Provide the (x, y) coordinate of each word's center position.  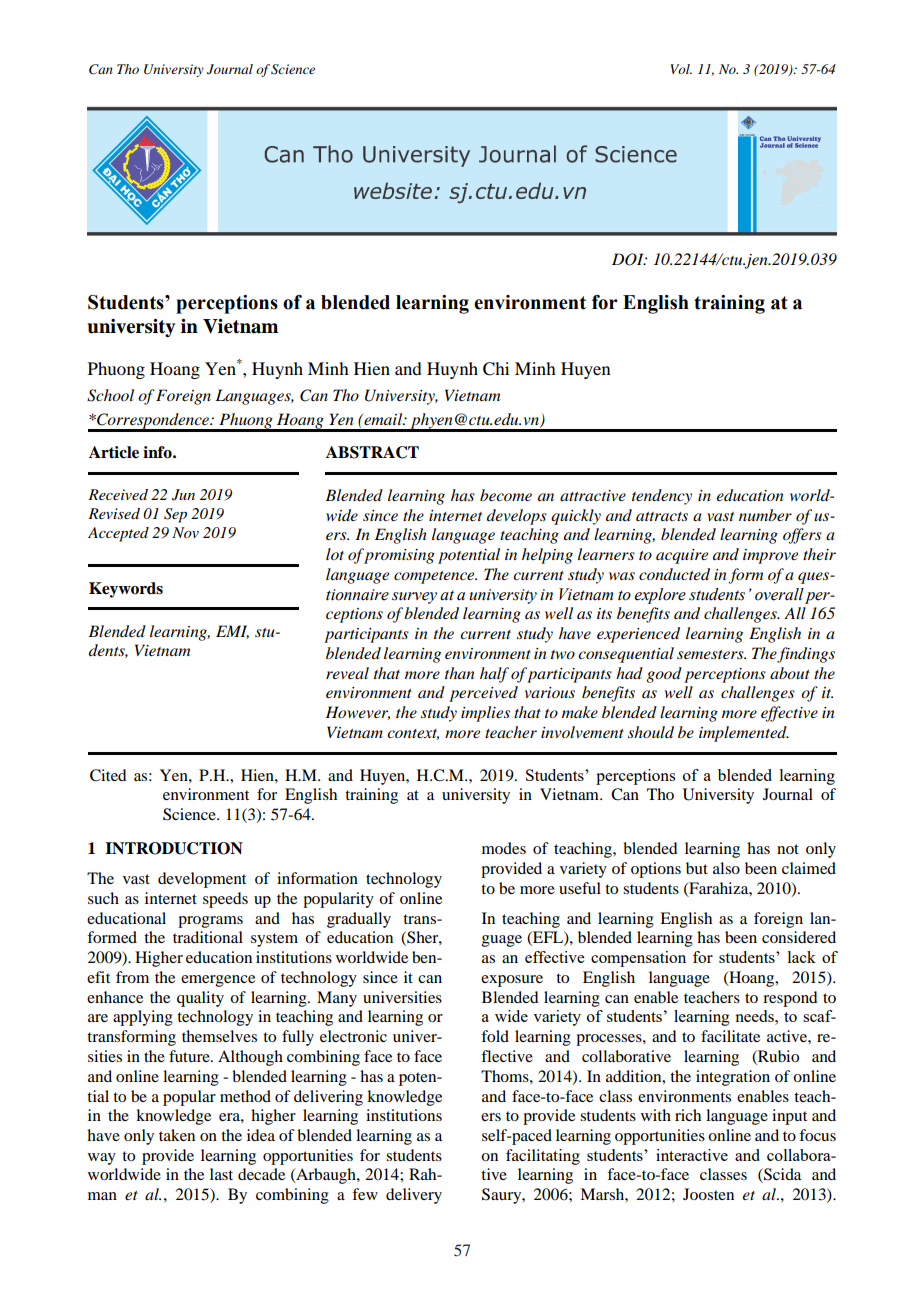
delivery (414, 1196)
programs (210, 922)
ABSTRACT (372, 452)
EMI (232, 632)
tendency (662, 497)
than (460, 673)
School (110, 395)
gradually (359, 920)
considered (799, 937)
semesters (711, 654)
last (221, 1174)
